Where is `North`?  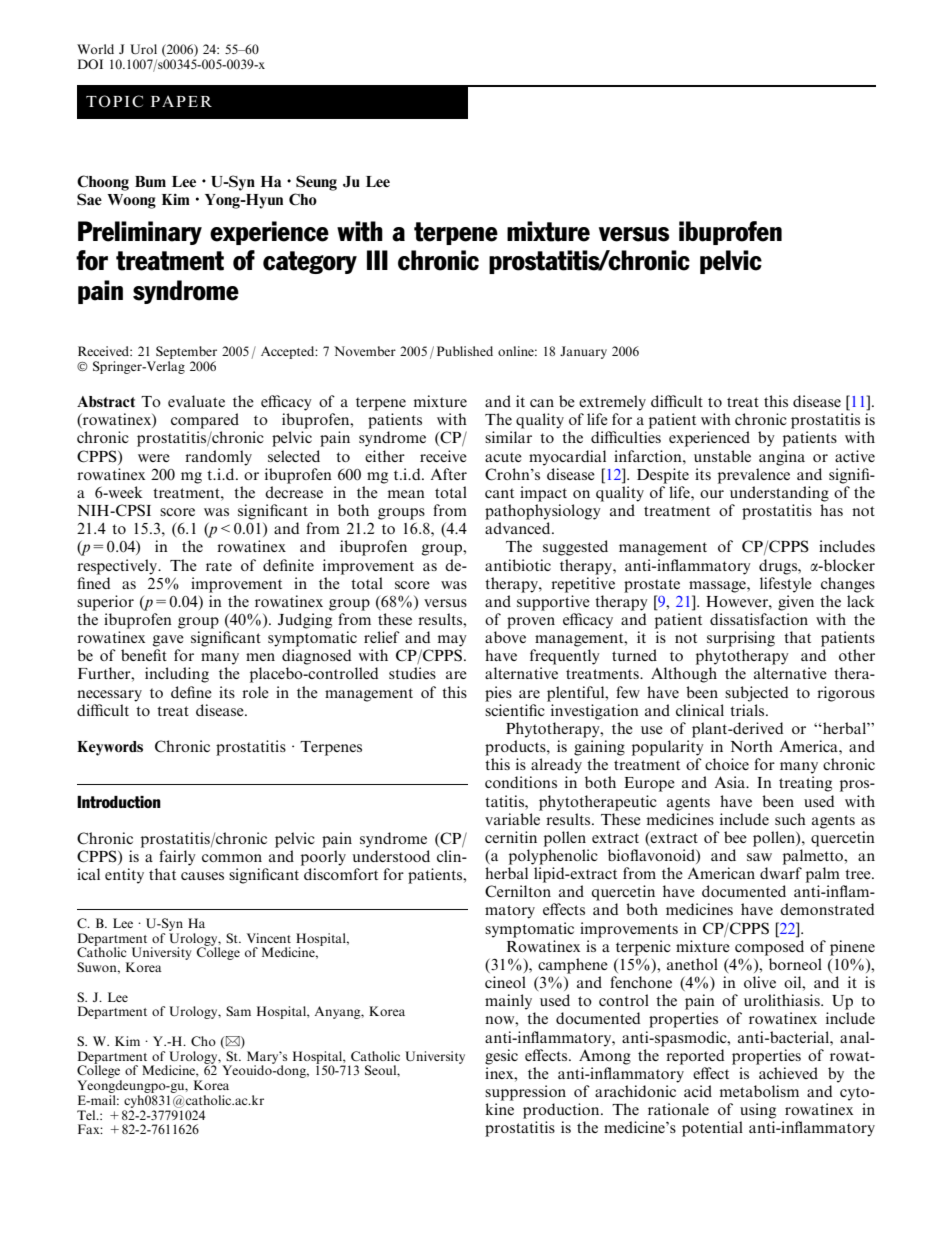
North is located at coordinates (751, 746).
